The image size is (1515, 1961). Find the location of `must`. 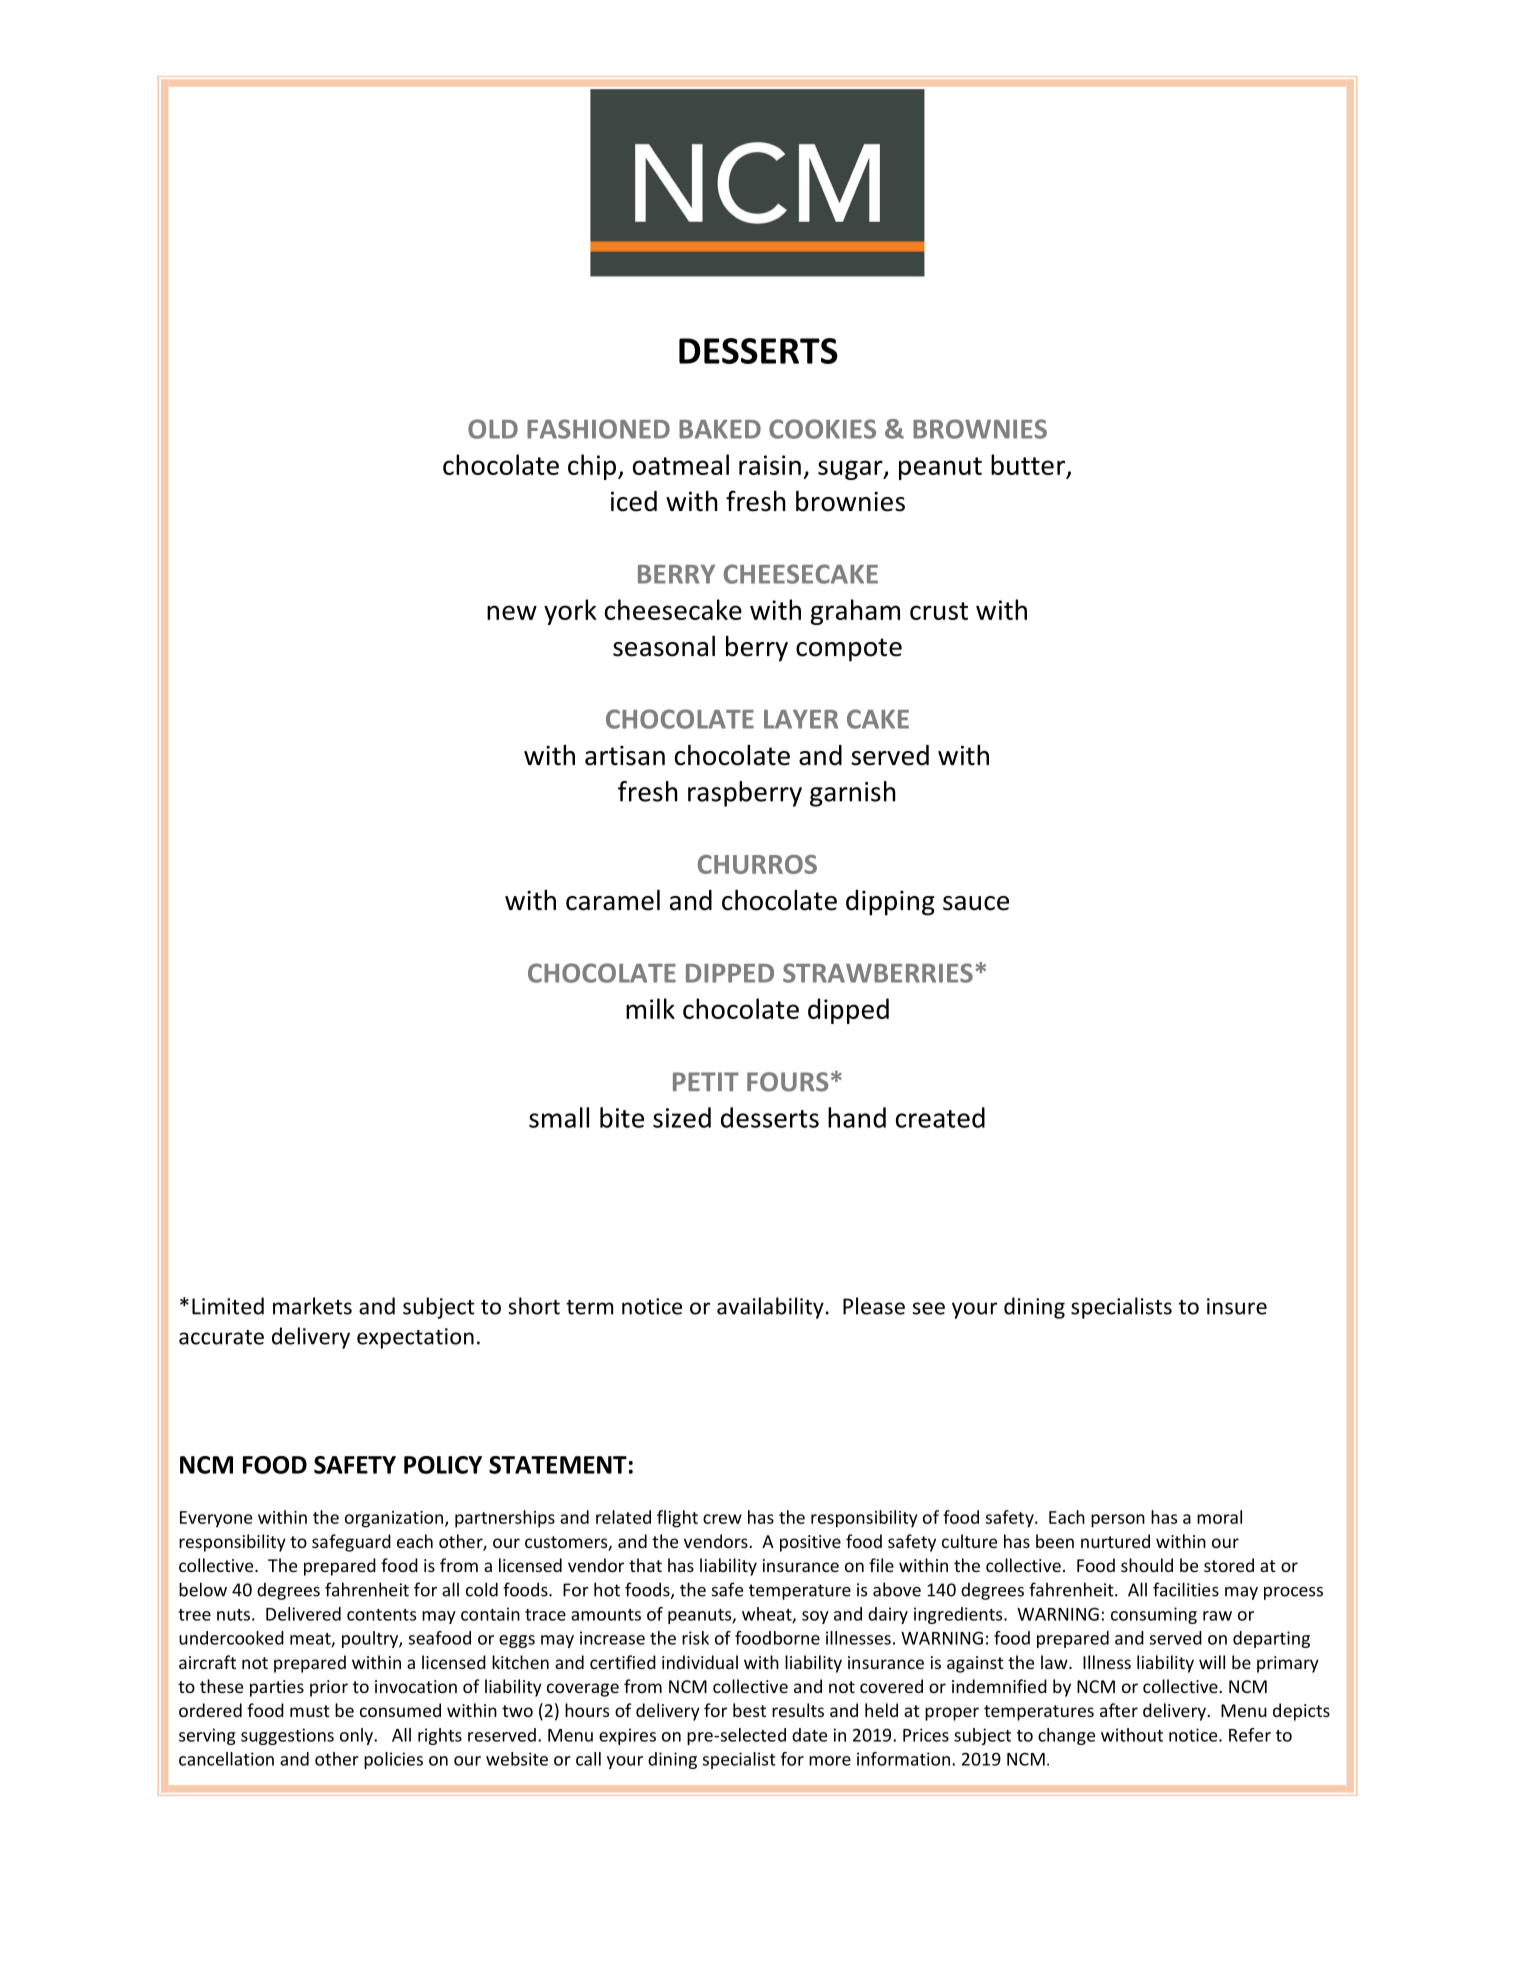

must is located at coordinates (310, 1711).
